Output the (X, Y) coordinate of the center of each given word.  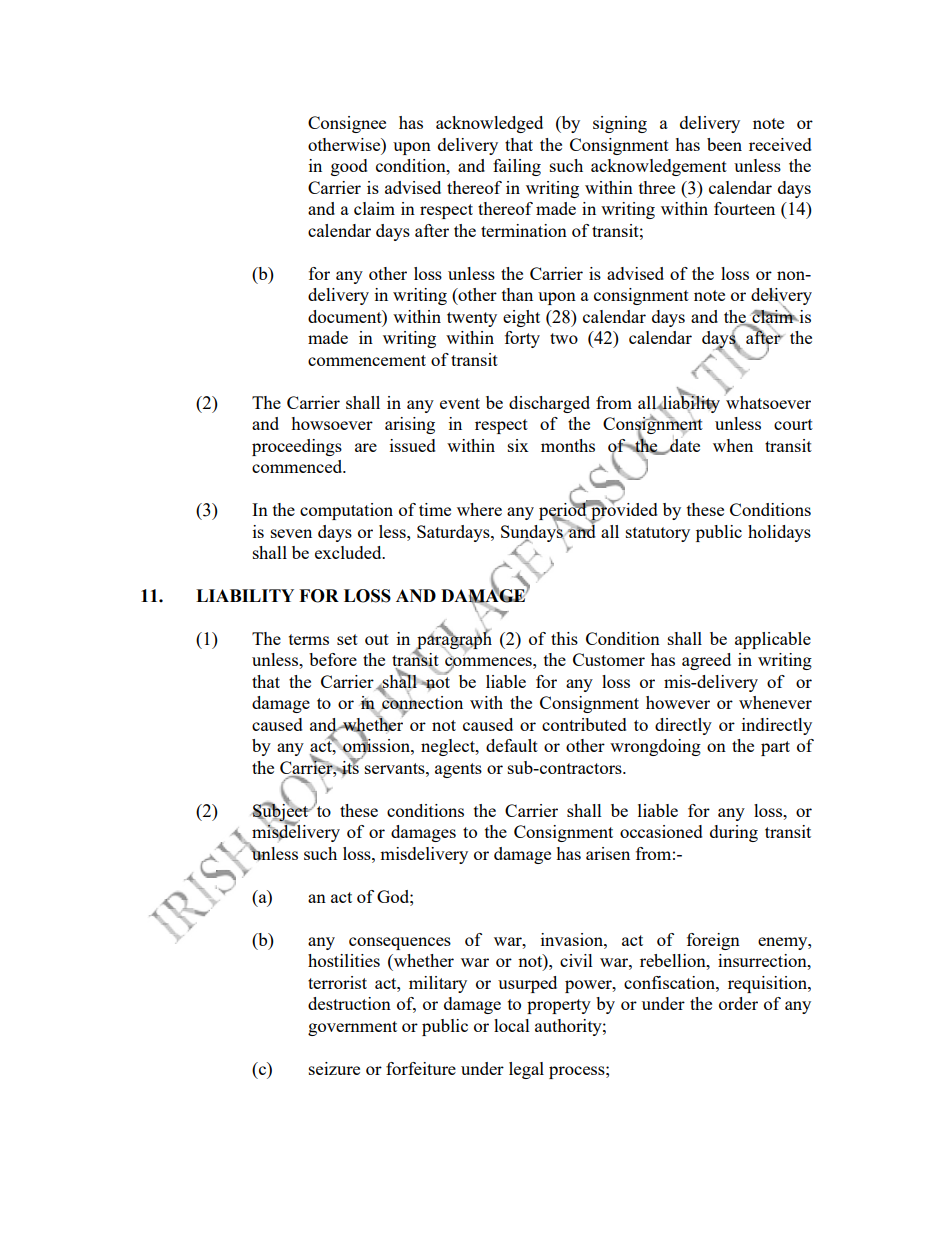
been (724, 144)
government (352, 1028)
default (512, 745)
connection (422, 703)
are (366, 447)
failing (517, 167)
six (518, 445)
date (684, 444)
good (349, 167)
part (775, 748)
